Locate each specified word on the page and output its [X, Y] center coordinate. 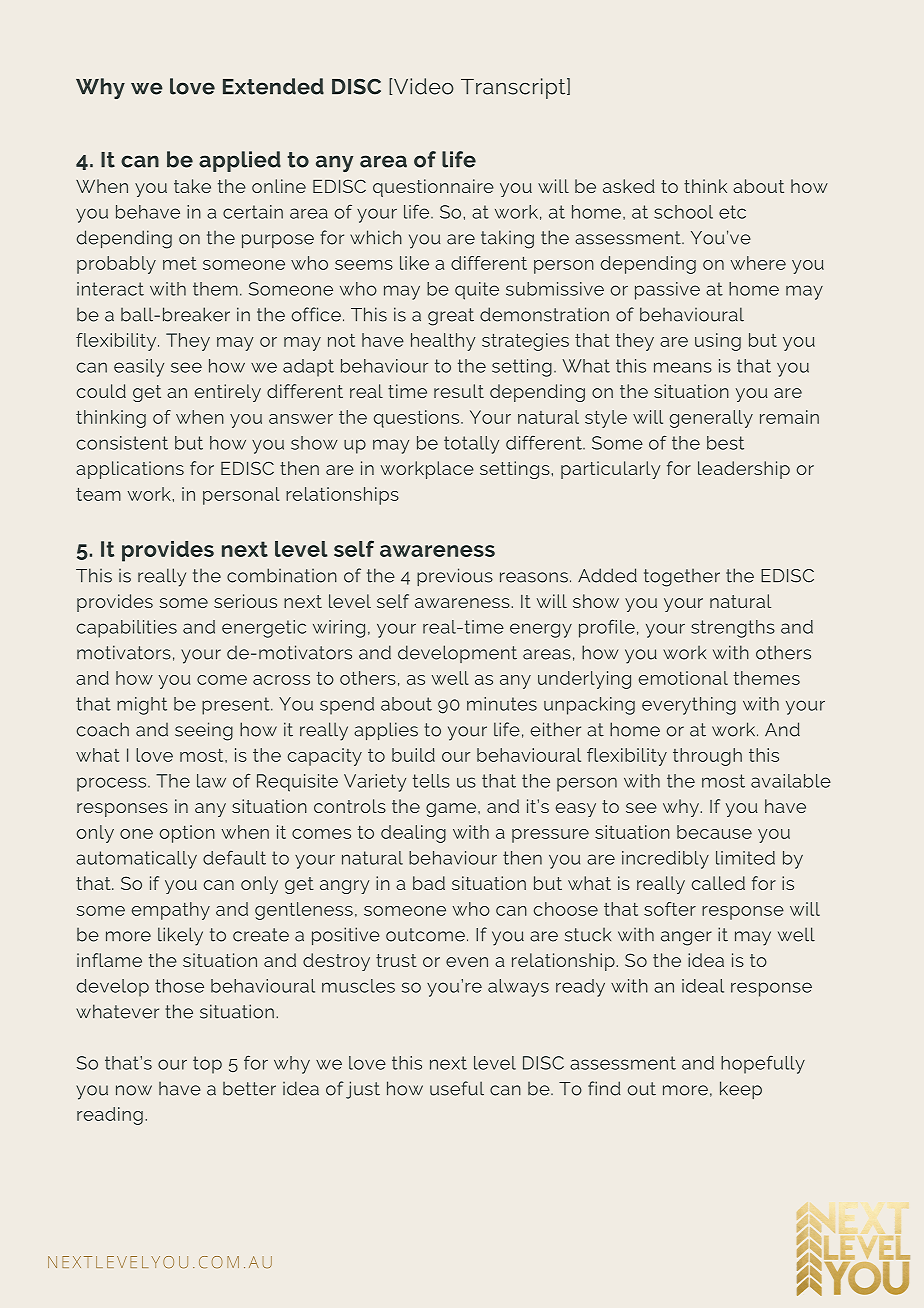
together [682, 578]
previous [455, 577]
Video [424, 86]
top [207, 1065]
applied [240, 161]
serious [245, 601]
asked [629, 186]
